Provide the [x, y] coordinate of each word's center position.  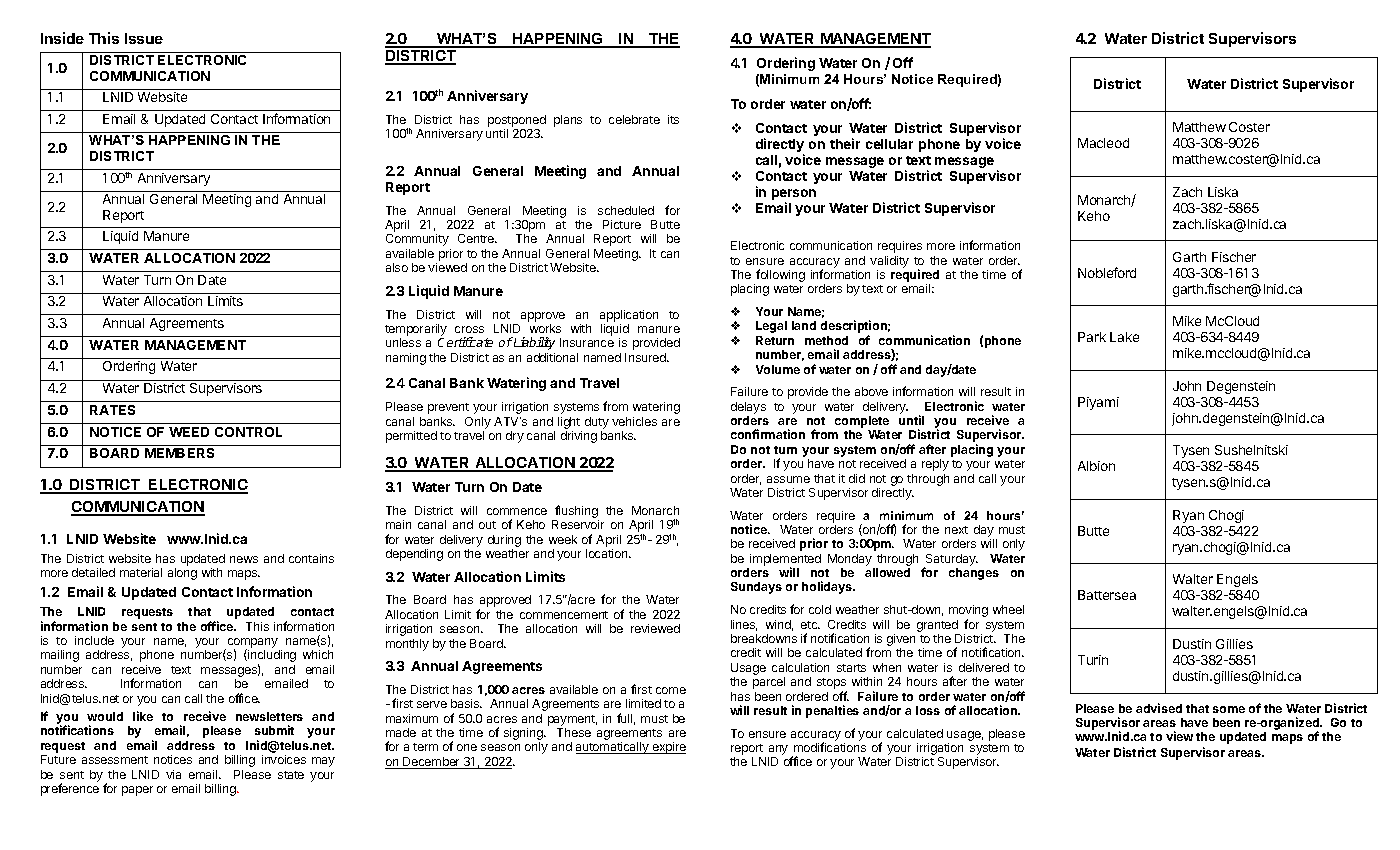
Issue [144, 38]
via [173, 774]
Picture [622, 224]
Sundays [756, 588]
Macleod [1103, 143]
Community [417, 240]
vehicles [634, 421]
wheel [1008, 609]
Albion [1096, 466]
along [182, 574]
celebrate [634, 119]
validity [889, 262]
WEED [189, 432]
